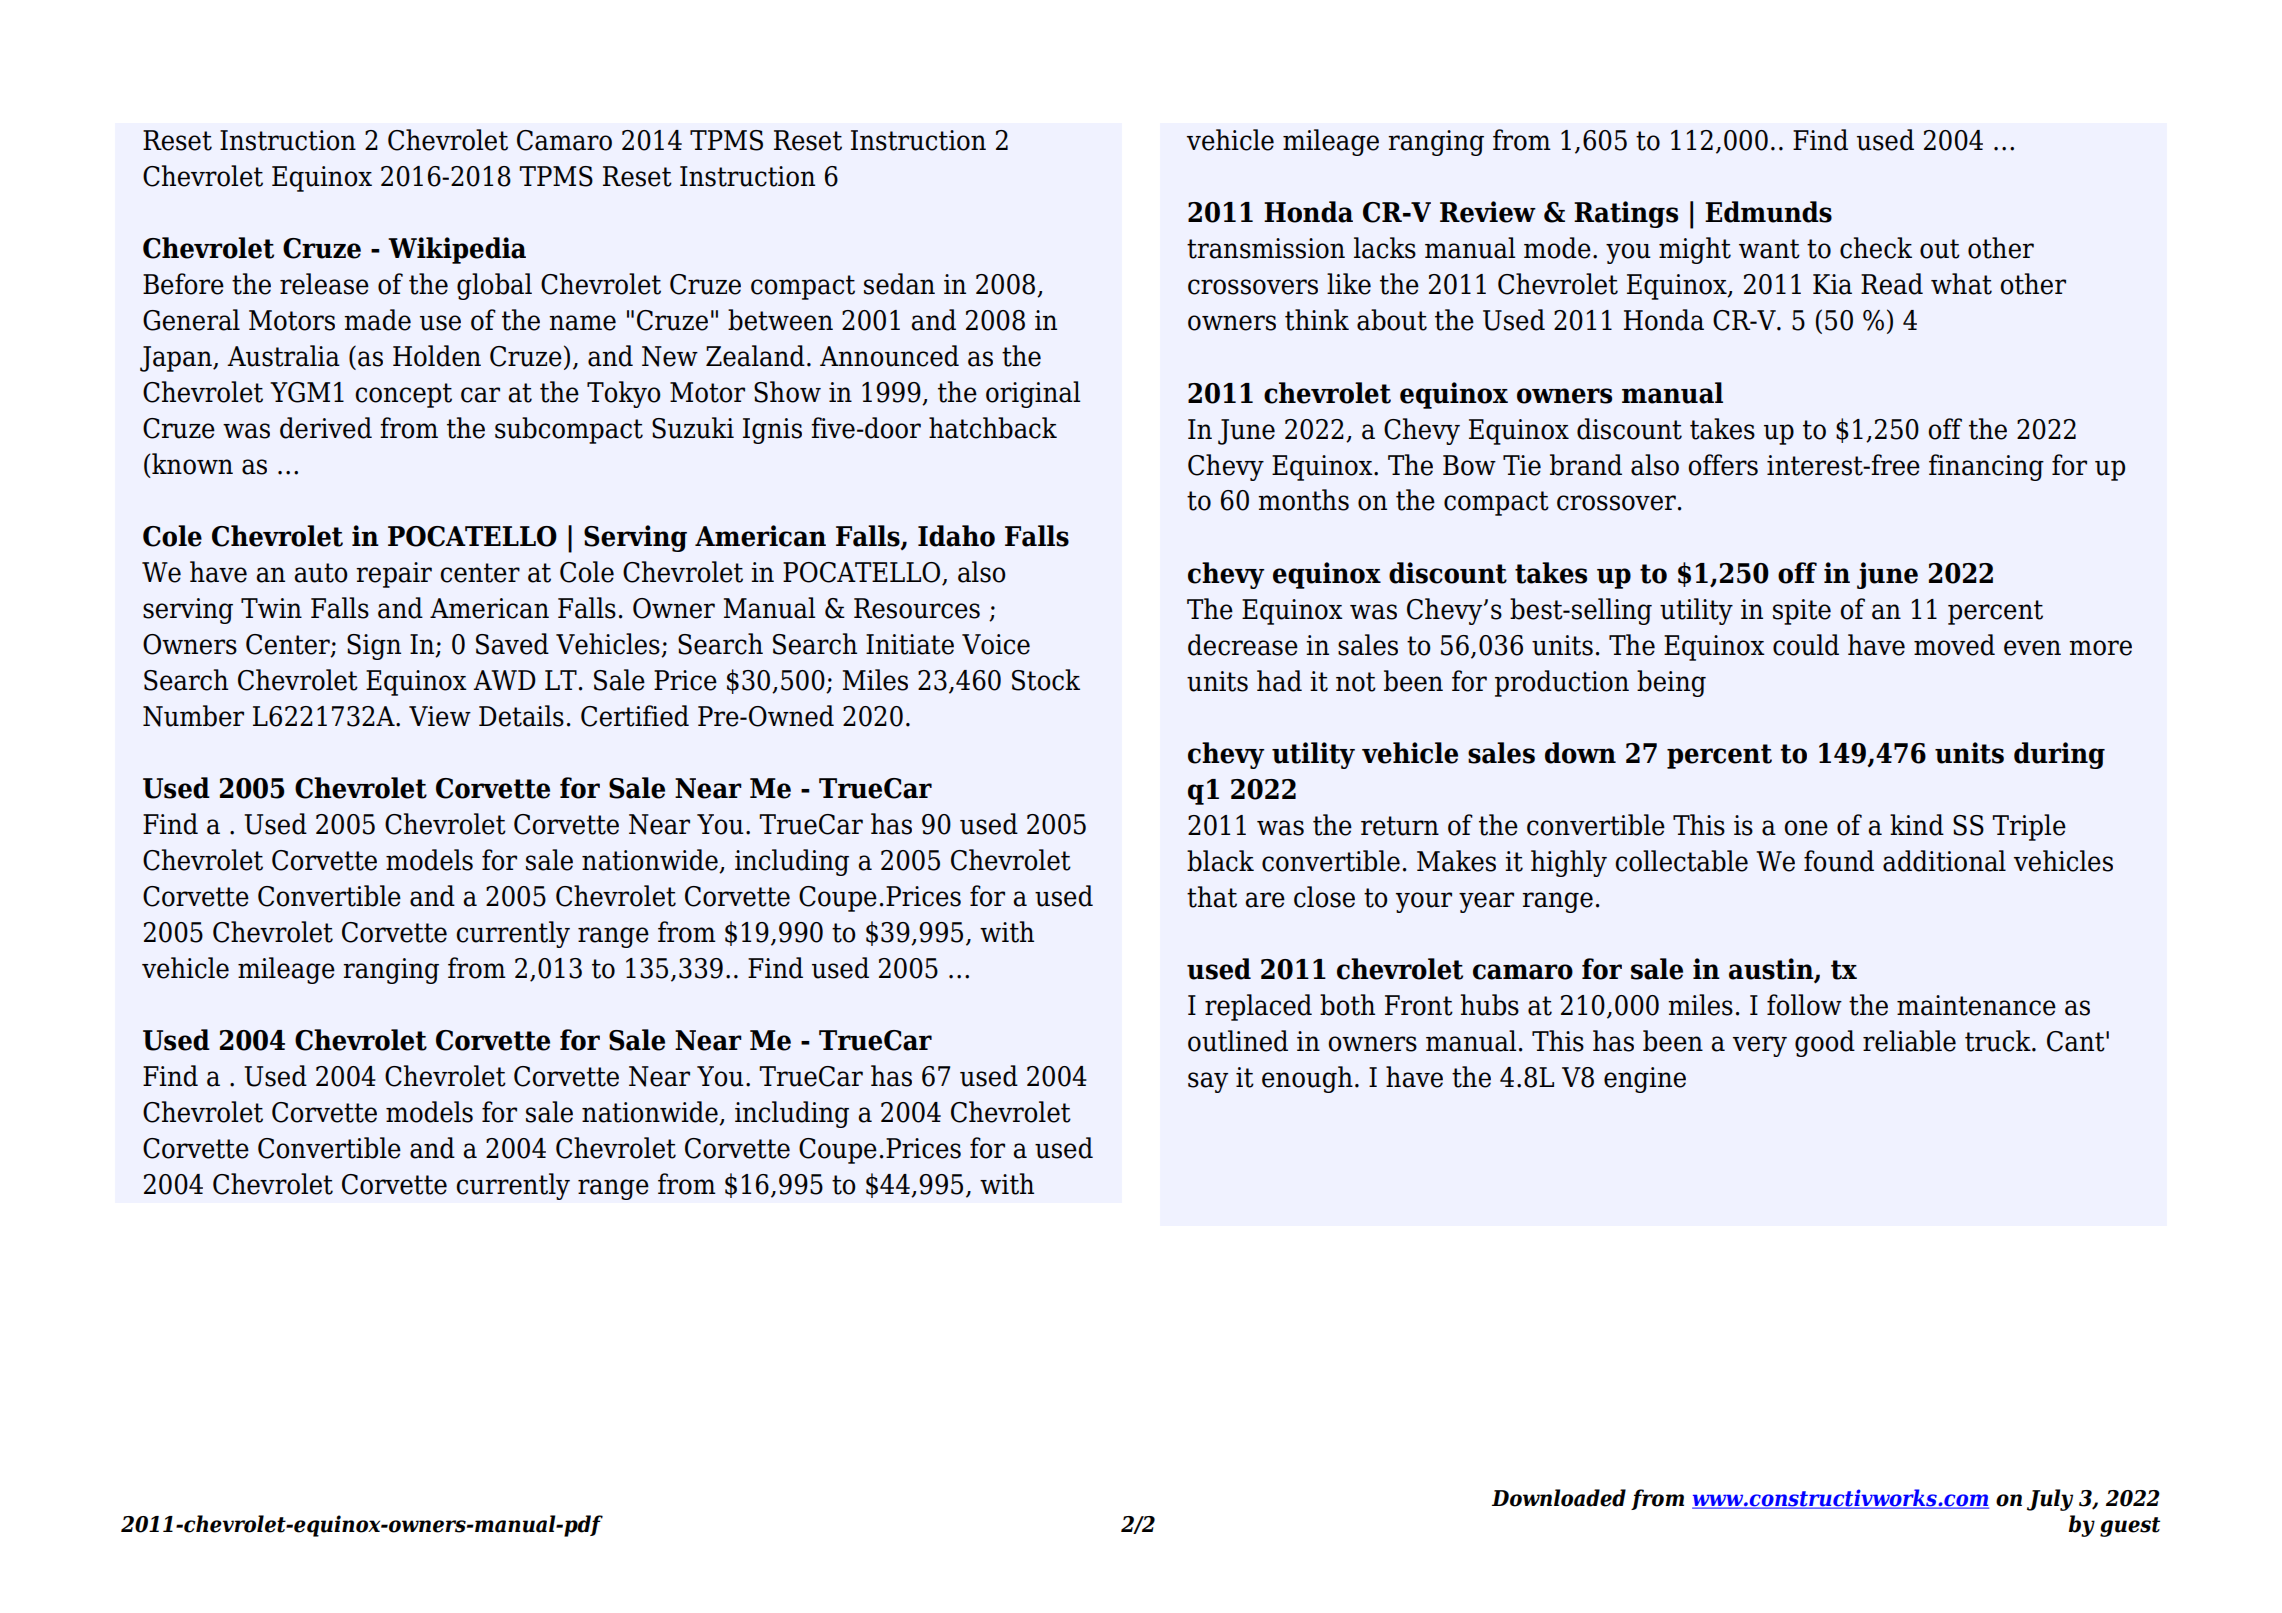 The image size is (2282, 1613). I want to click on check, so click(1876, 248).
